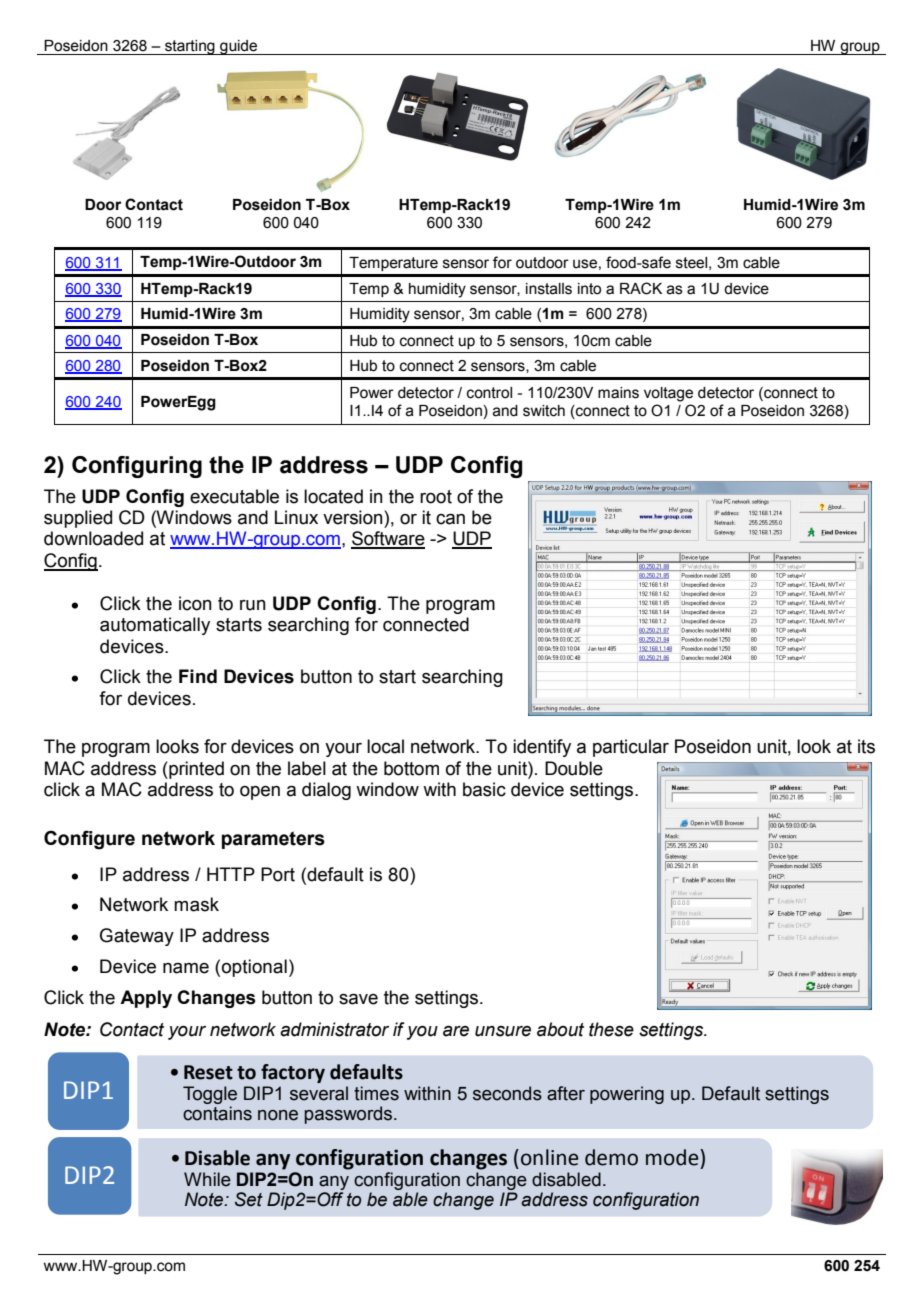 The image size is (924, 1308). I want to click on automatically, so click(155, 626).
